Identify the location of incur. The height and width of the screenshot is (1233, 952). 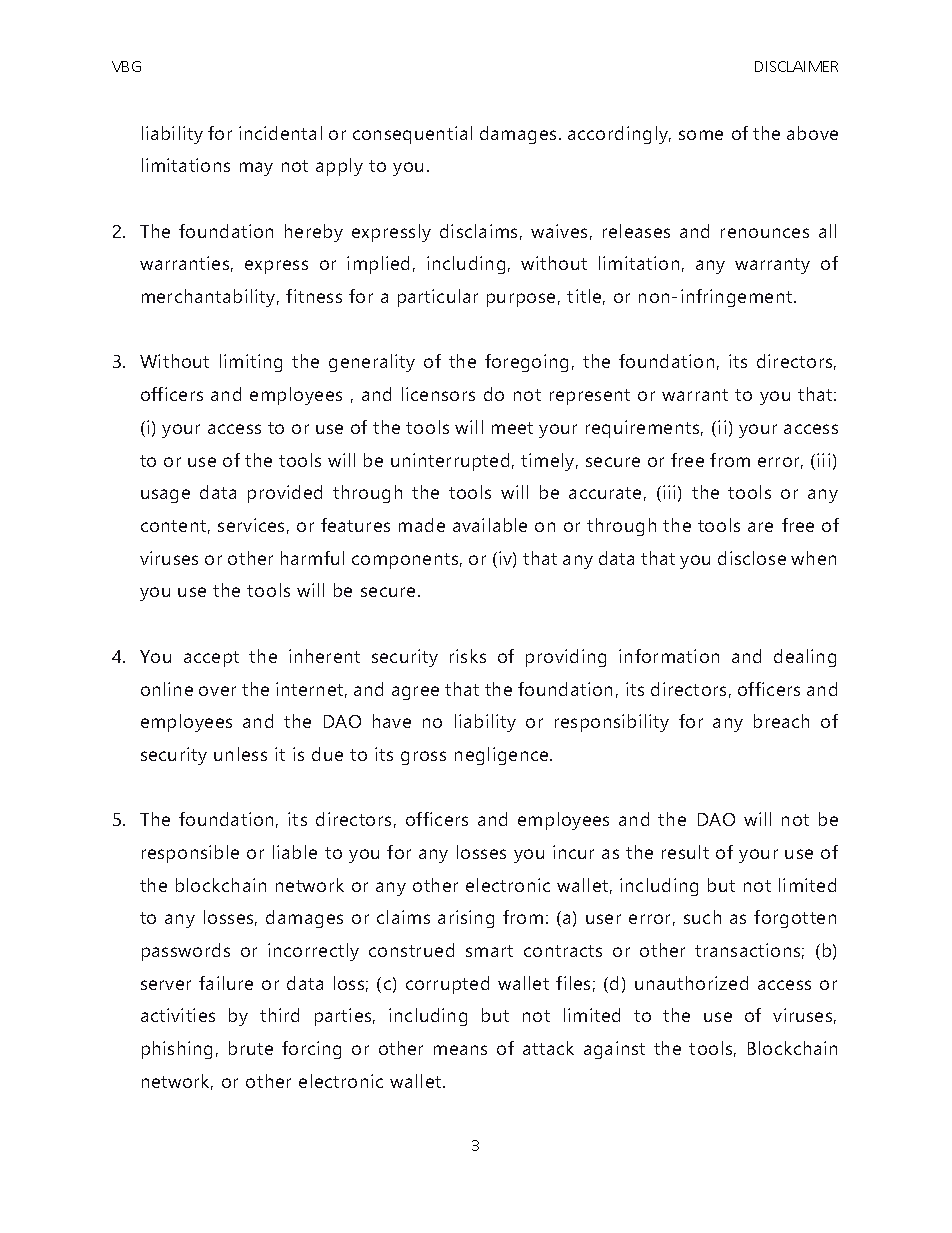
(573, 852).
